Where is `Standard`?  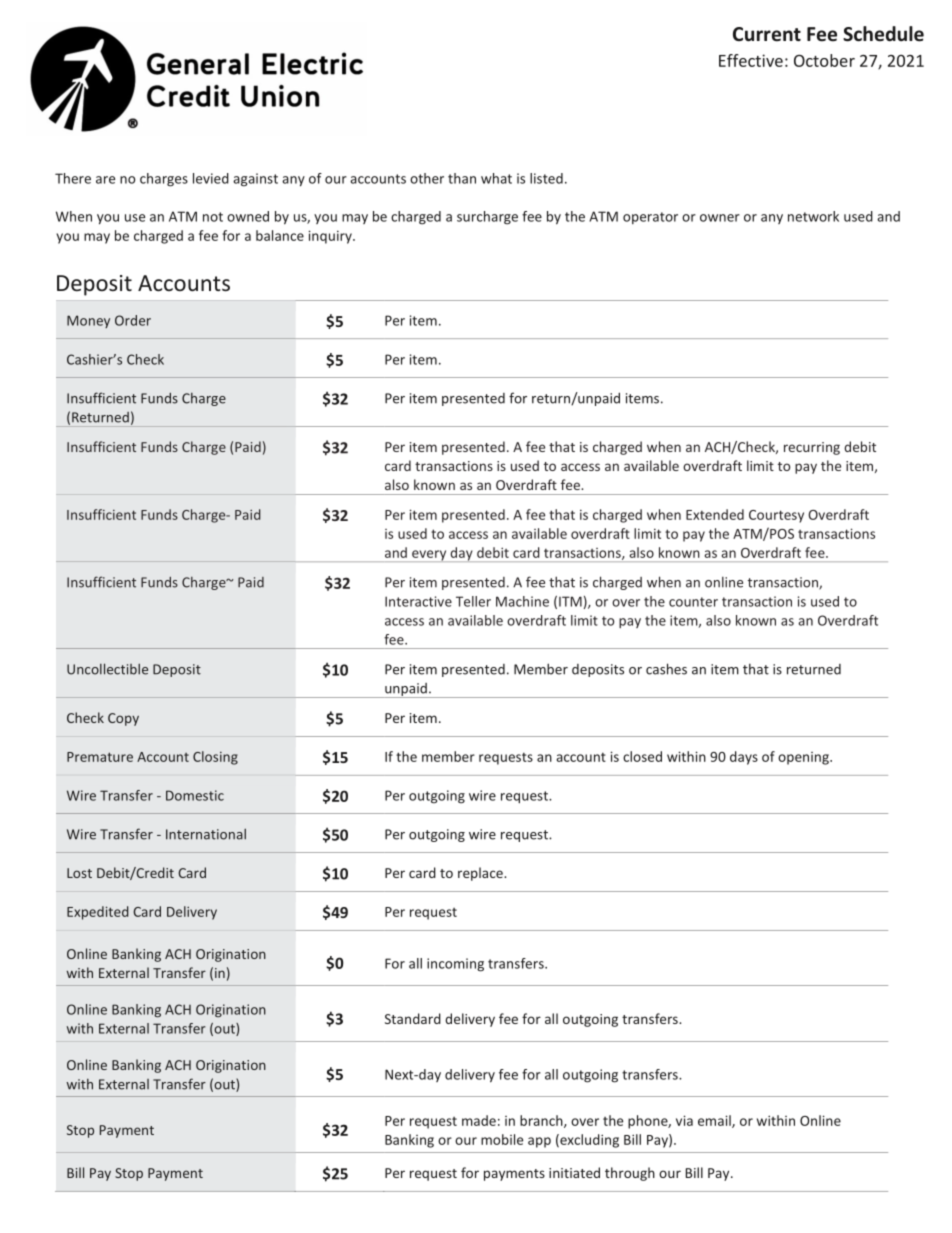
Standard is located at coordinates (413, 1018).
